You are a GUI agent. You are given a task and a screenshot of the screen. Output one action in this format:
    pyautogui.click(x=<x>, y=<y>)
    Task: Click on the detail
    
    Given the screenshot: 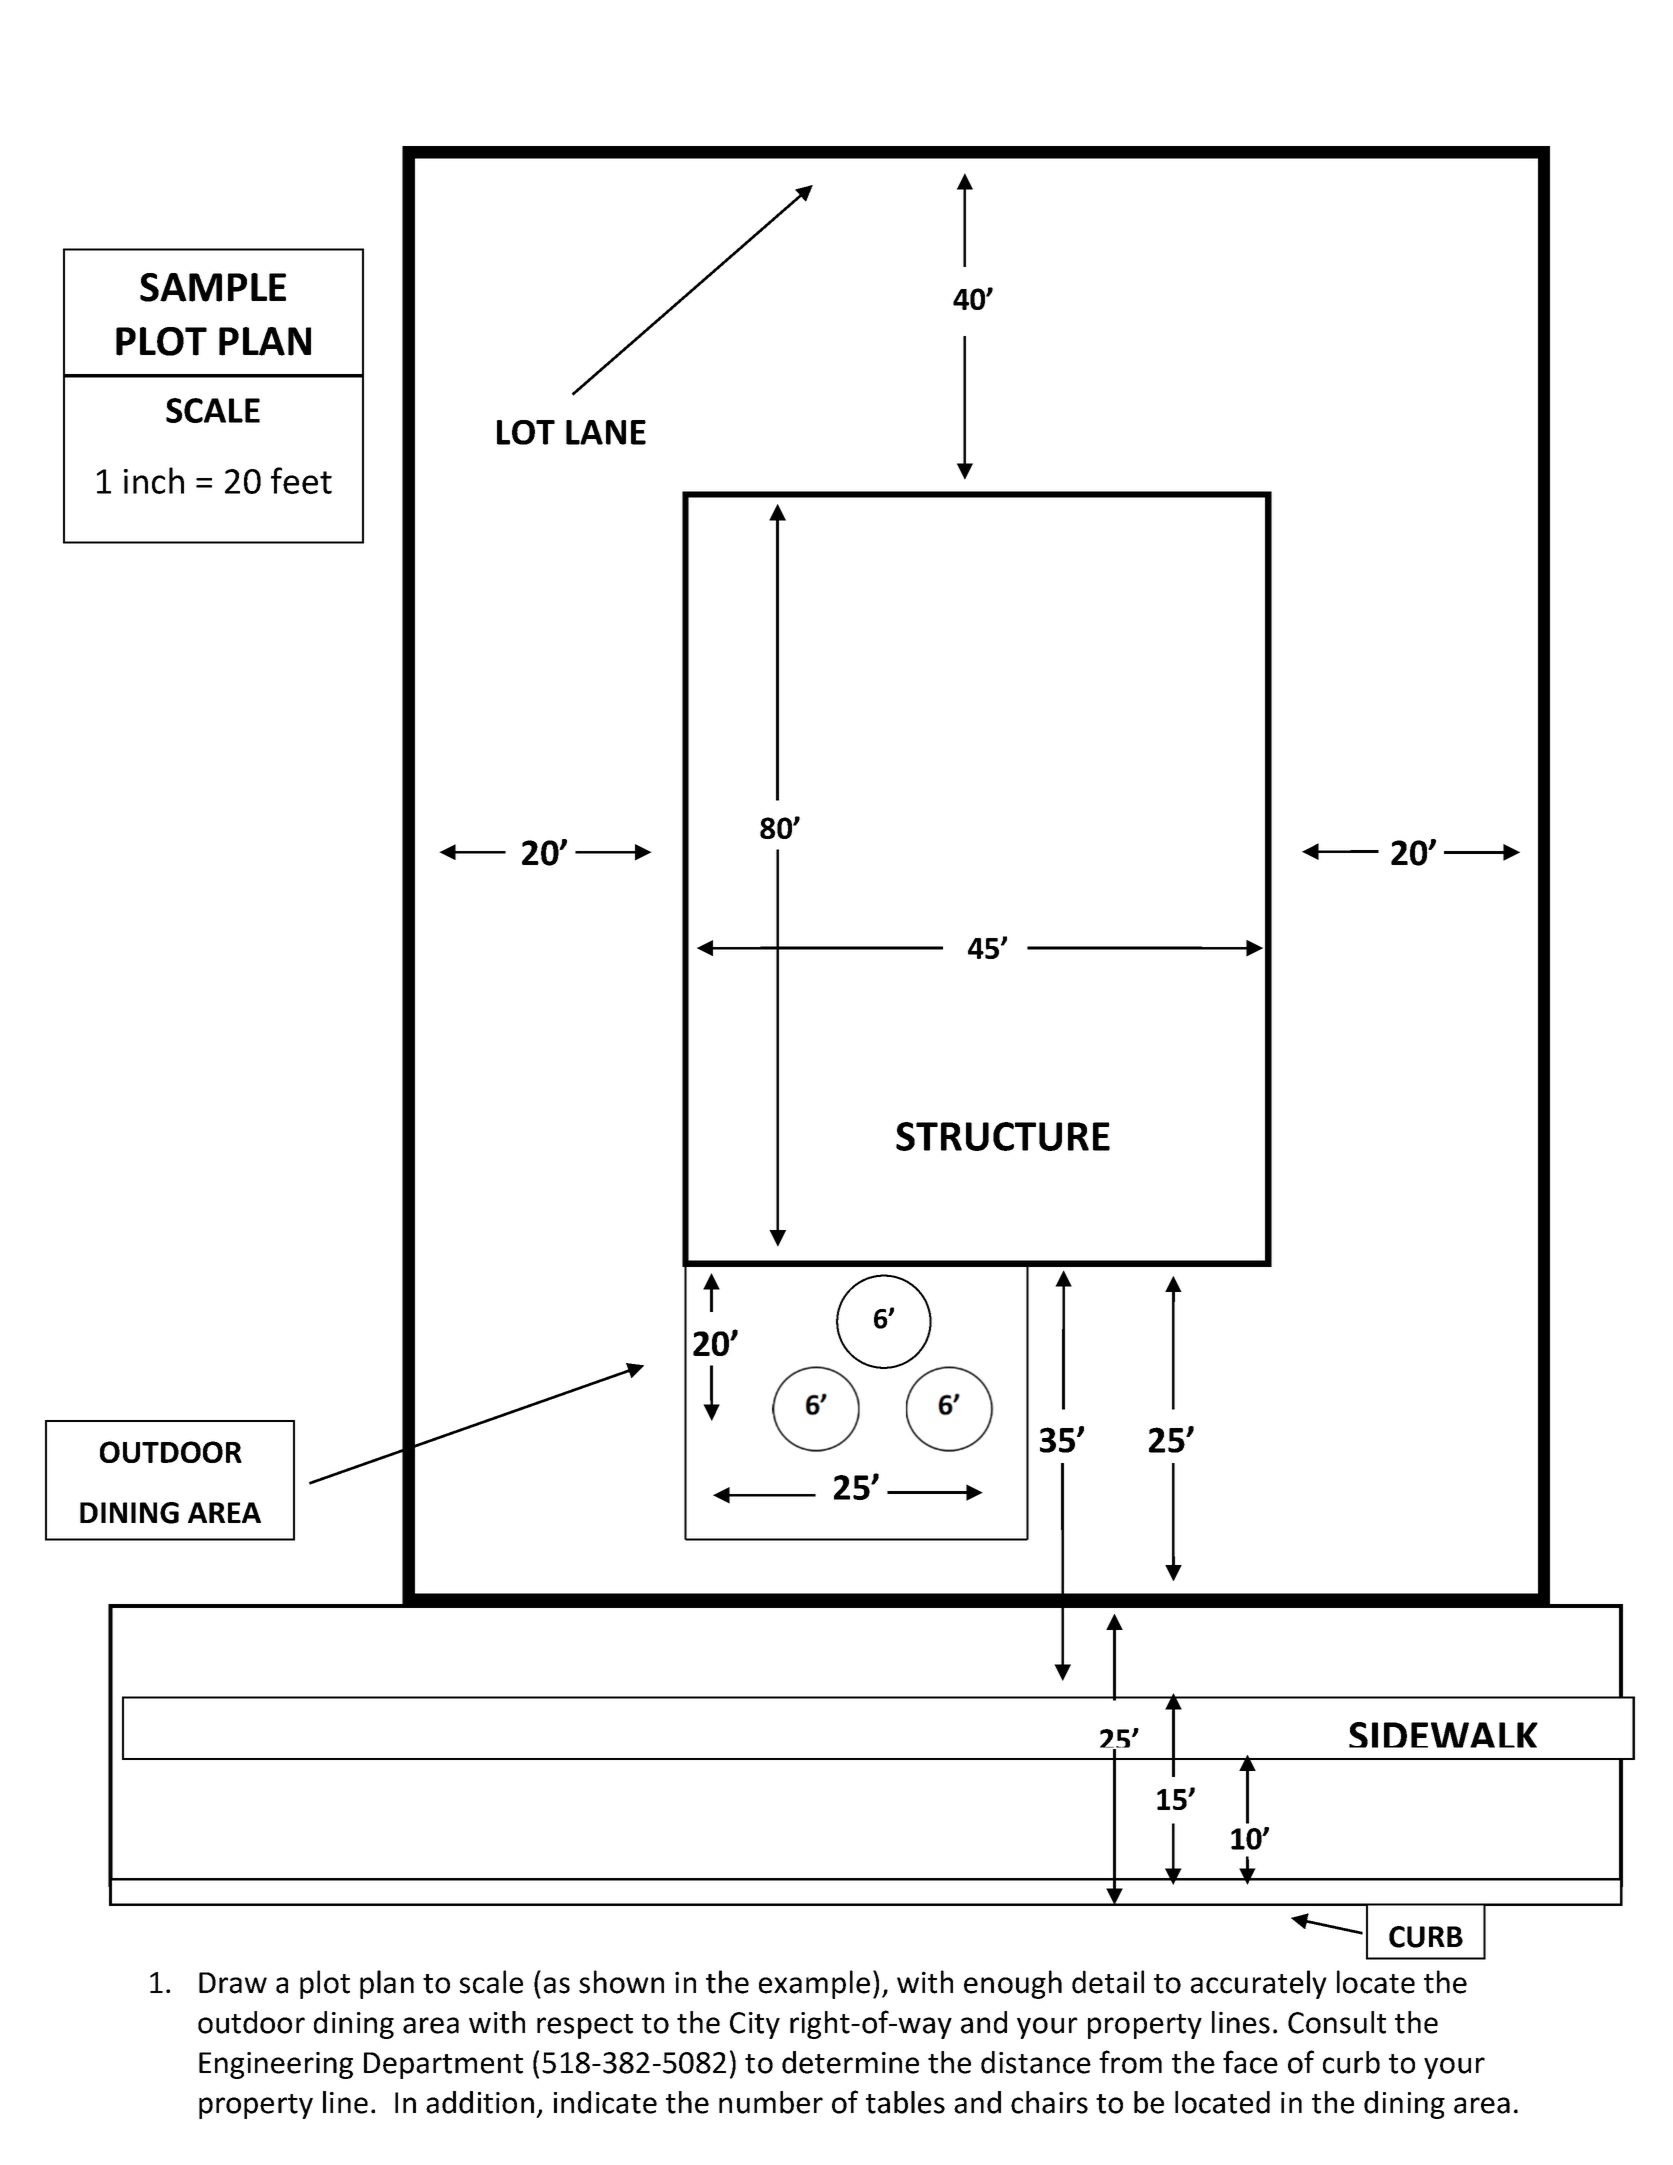 What is the action you would take?
    pyautogui.click(x=1108, y=1982)
